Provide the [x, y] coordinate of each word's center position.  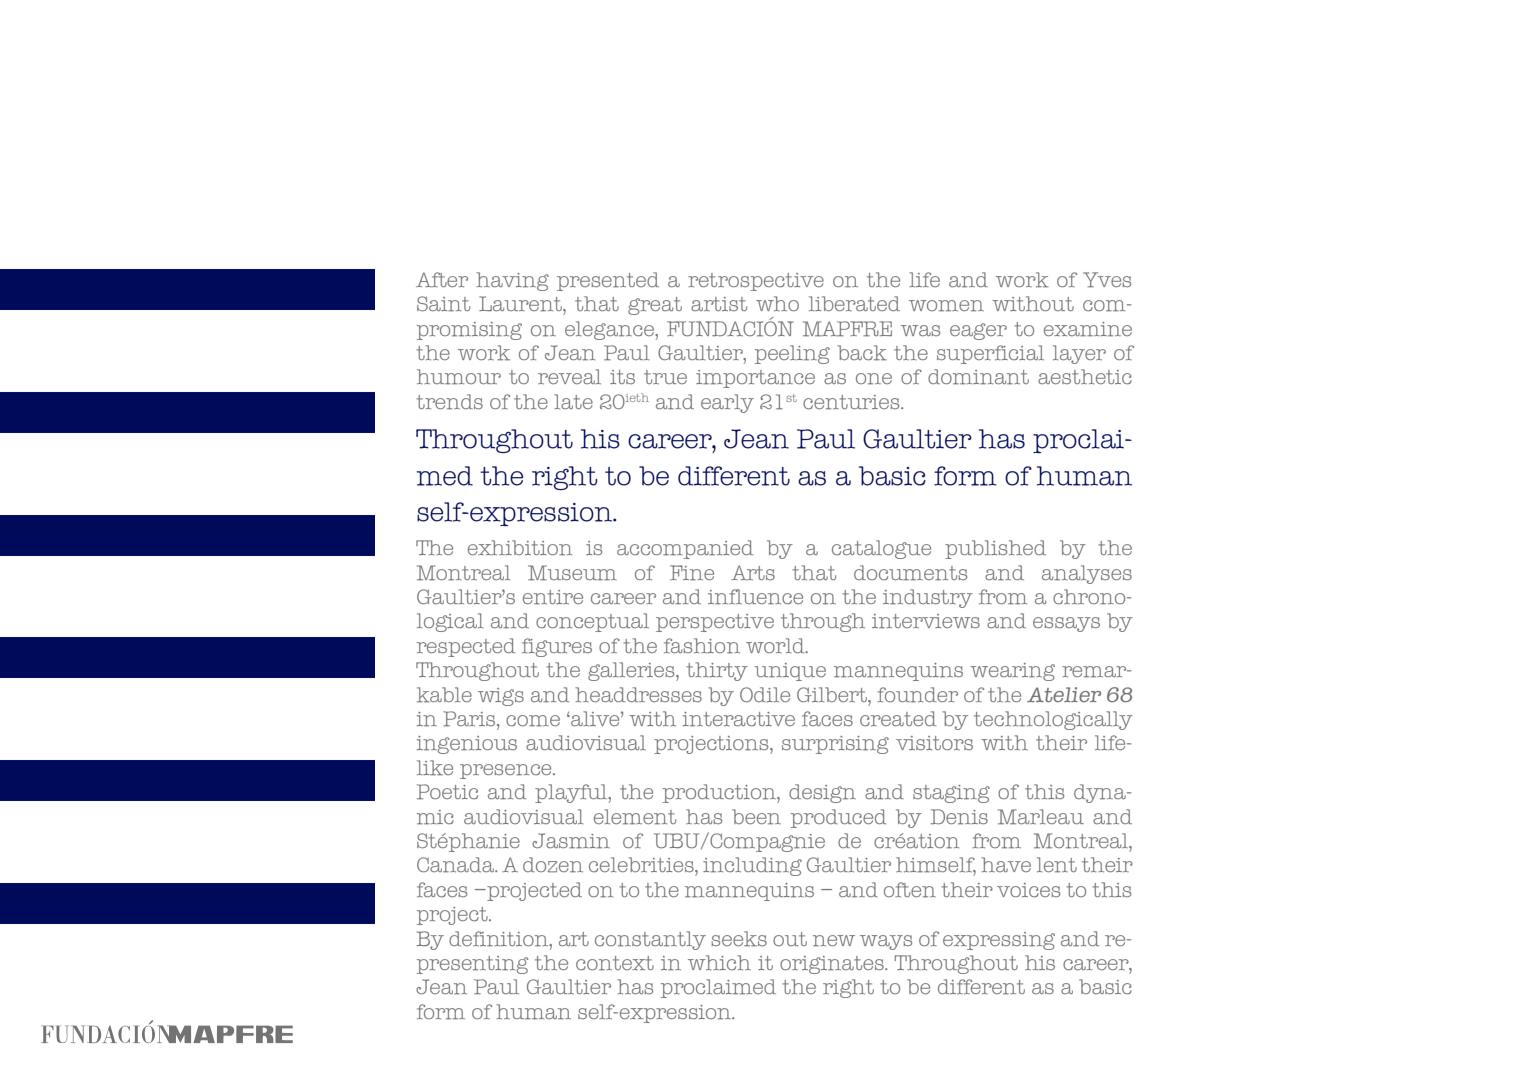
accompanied [685, 549]
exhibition [520, 548]
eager [978, 331]
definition [500, 939]
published [995, 549]
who [777, 303]
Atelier [1064, 694]
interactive [739, 719]
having [512, 281]
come [533, 721]
